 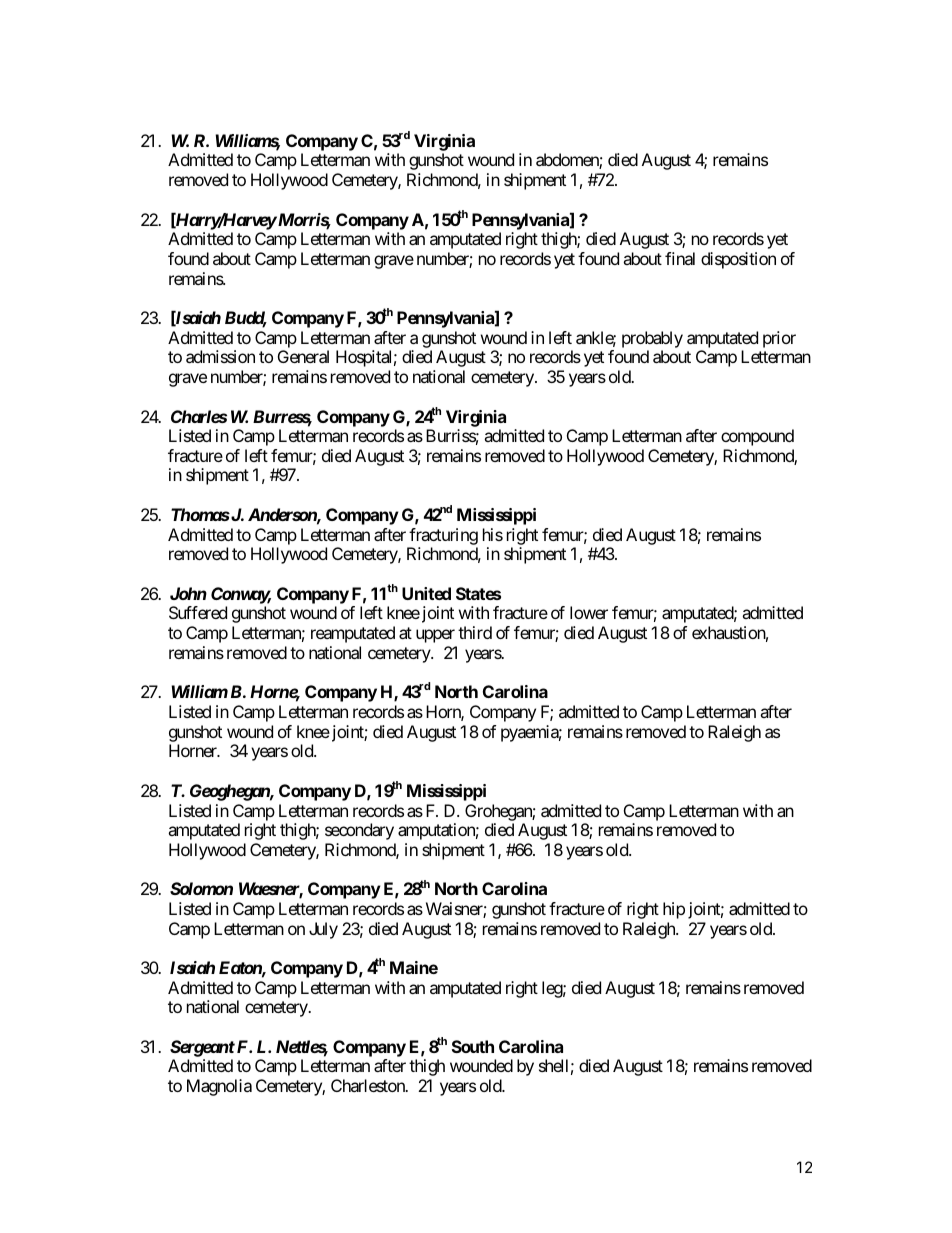 I want to click on secondary, so click(x=359, y=831).
